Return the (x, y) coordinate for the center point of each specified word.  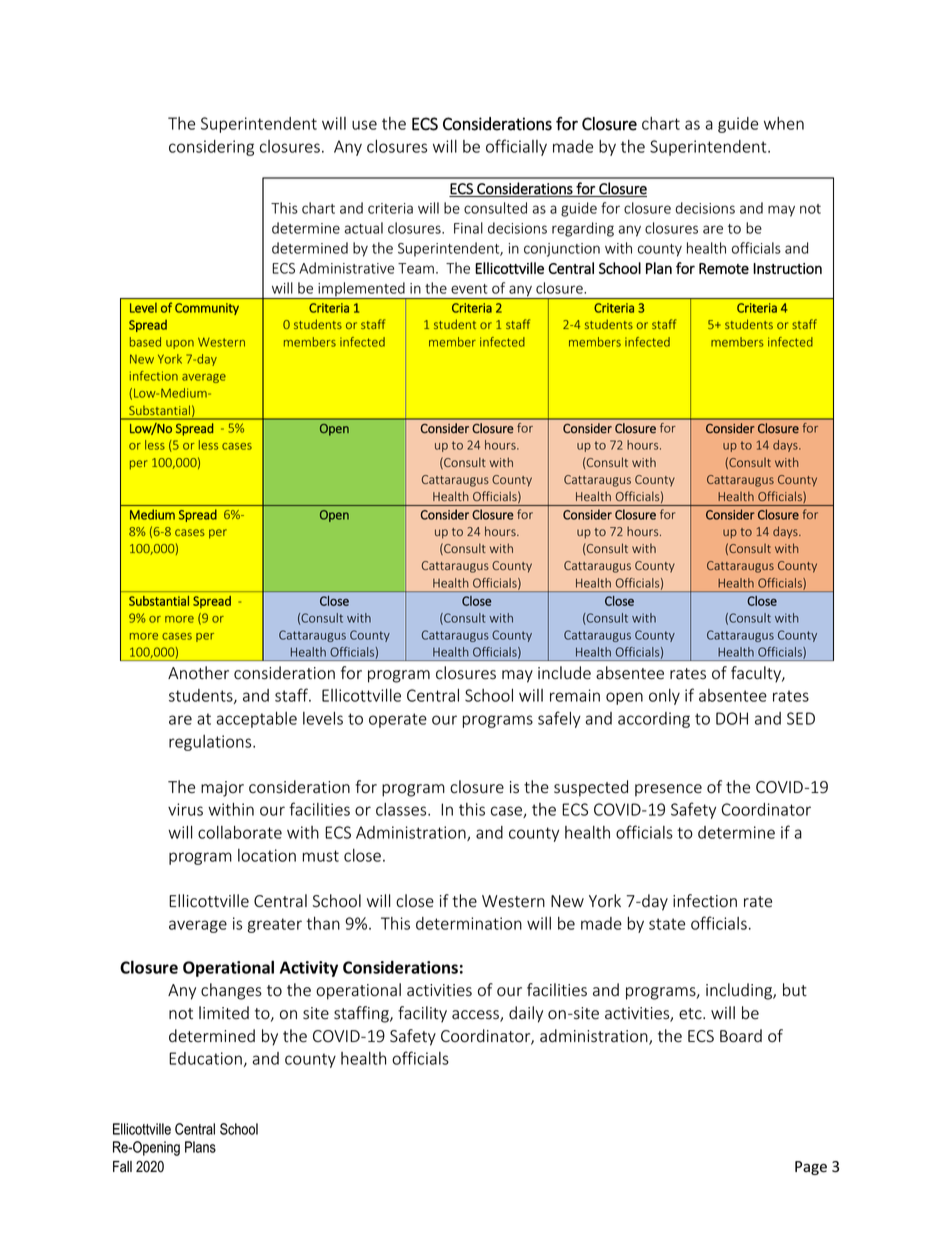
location (267, 855)
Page (811, 1168)
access (476, 1016)
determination (469, 923)
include (564, 673)
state (667, 924)
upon (180, 344)
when (784, 123)
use (364, 125)
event (469, 289)
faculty (757, 674)
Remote (724, 268)
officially (516, 147)
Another (198, 673)
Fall (122, 1167)
